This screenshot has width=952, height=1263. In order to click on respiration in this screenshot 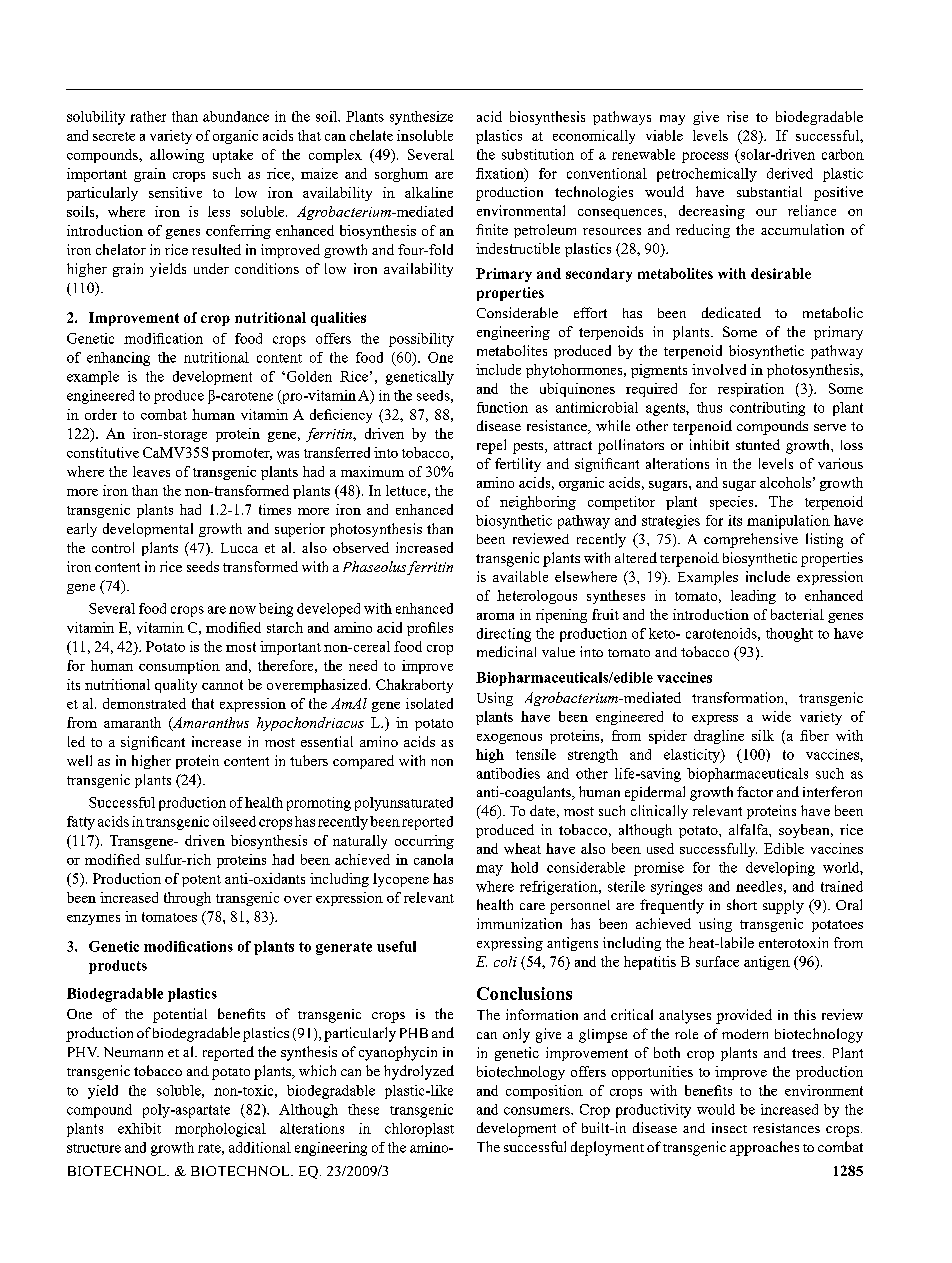, I will do `click(751, 390)`.
